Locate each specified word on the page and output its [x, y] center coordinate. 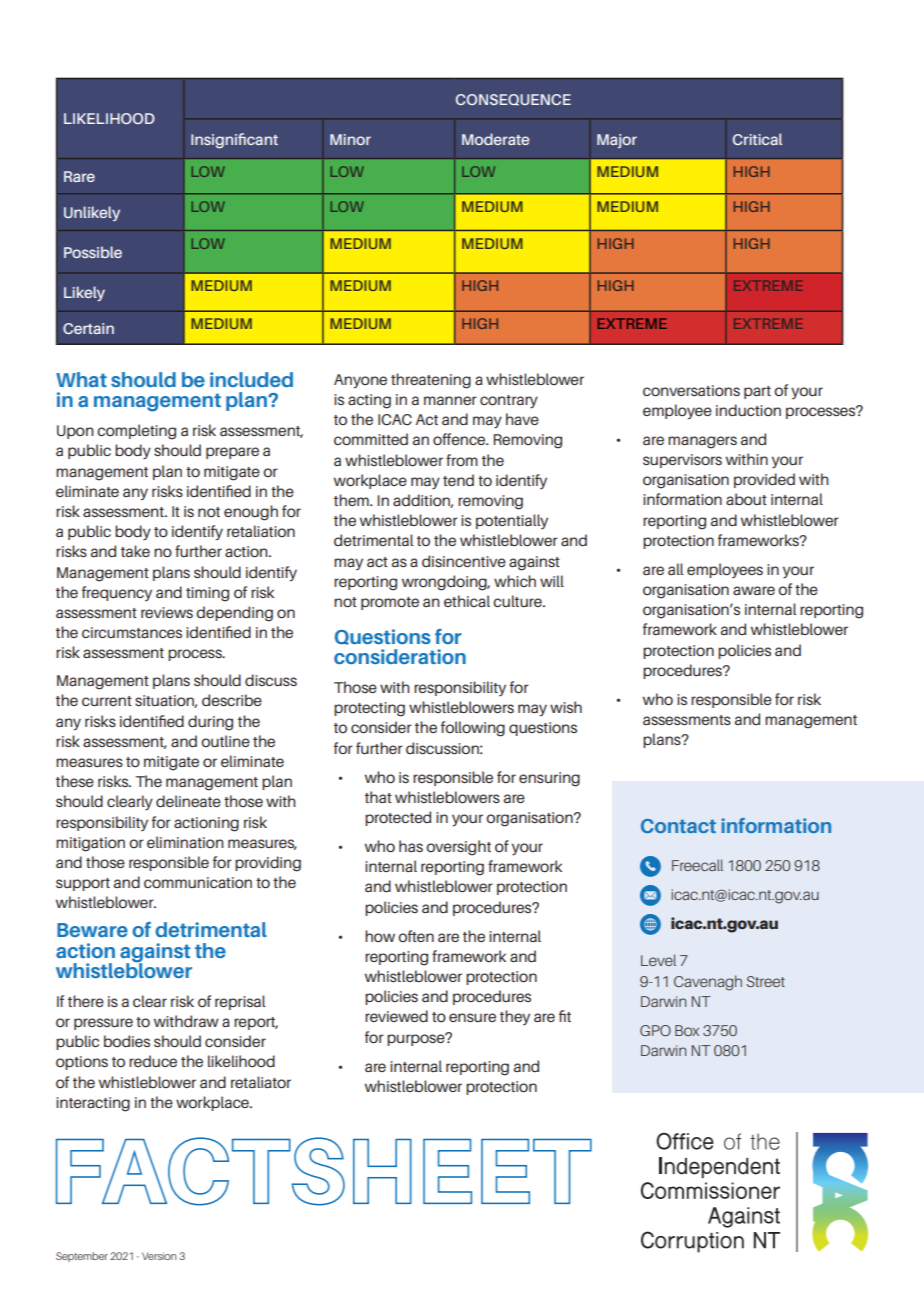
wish [566, 707]
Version [159, 1256]
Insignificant [234, 141]
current [107, 701]
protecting [369, 709]
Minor [350, 139]
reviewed [396, 1016]
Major [617, 141]
